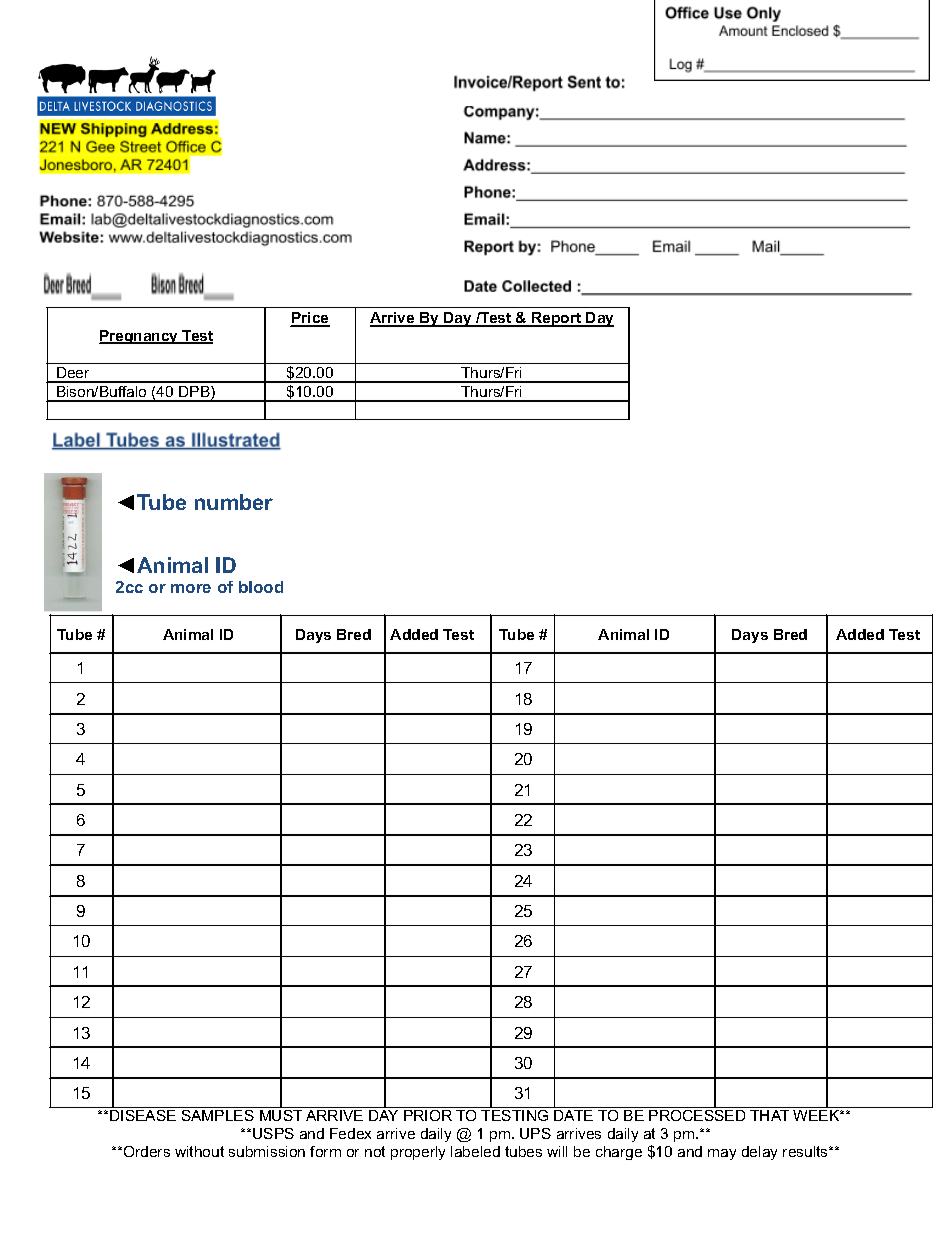 Image resolution: width=952 pixels, height=1233 pixels. I want to click on THAT, so click(769, 1115).
